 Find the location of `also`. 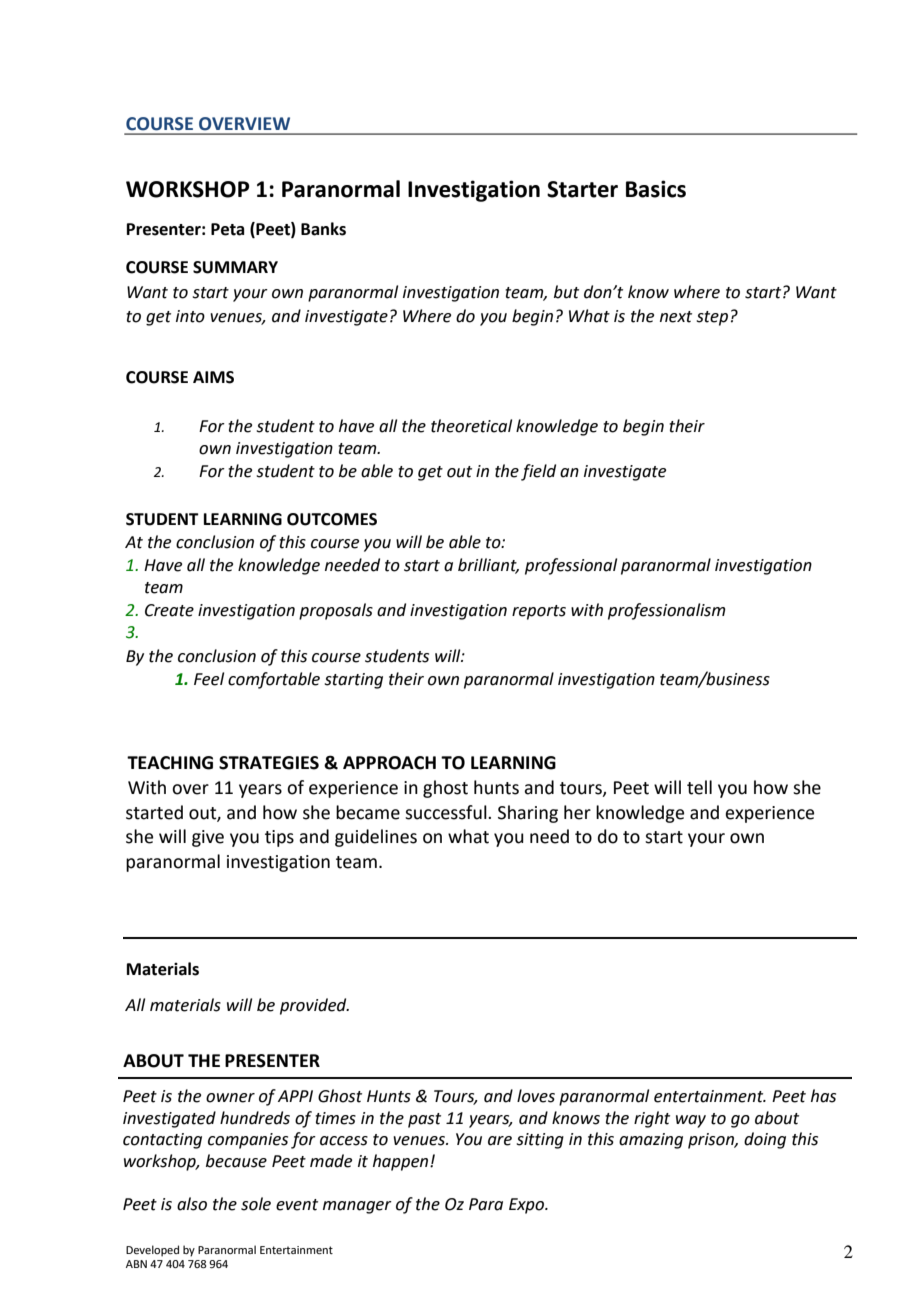

also is located at coordinates (192, 1204).
